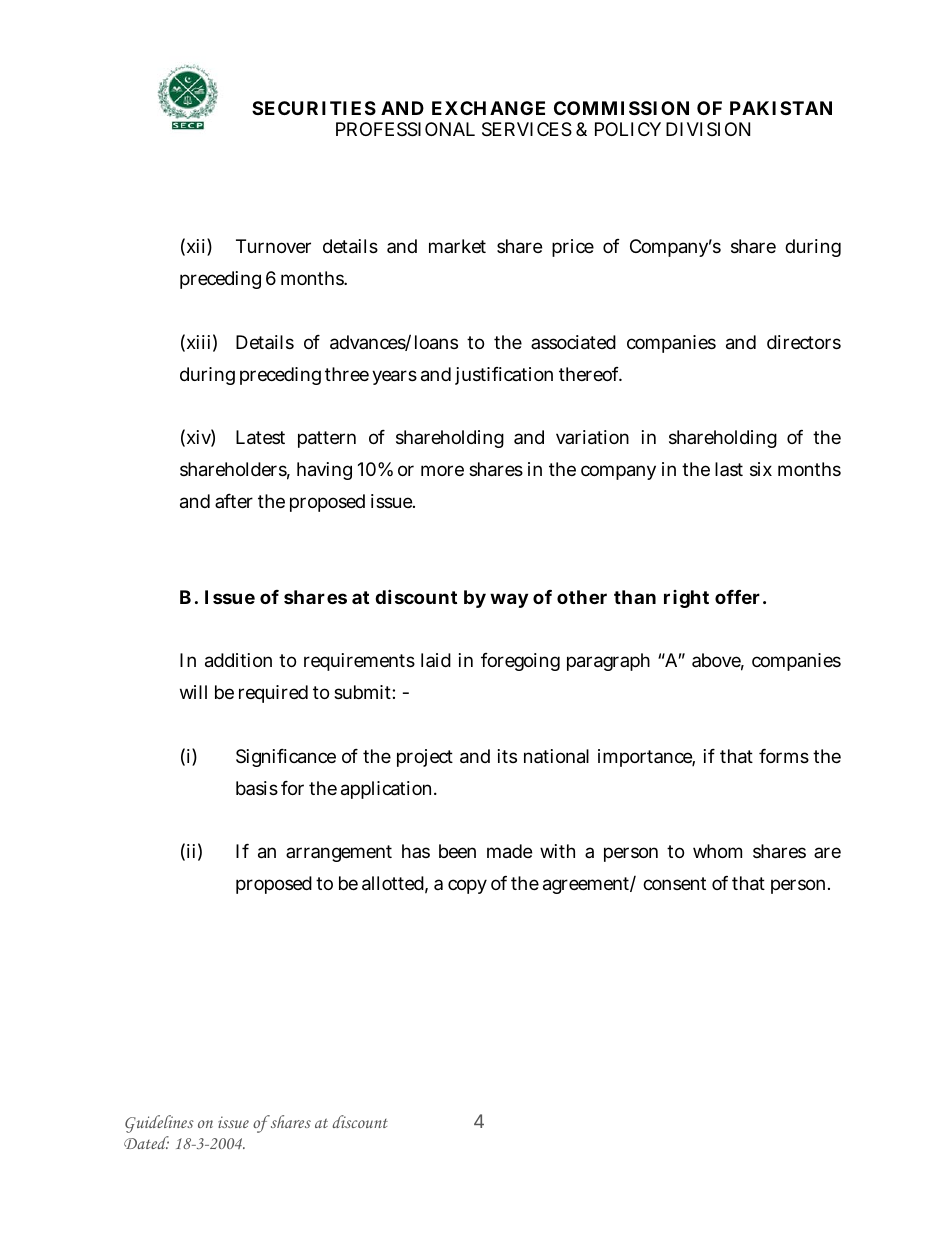 This screenshot has width=952, height=1233. Describe the element at coordinates (159, 1124) in the screenshot. I see `Guidelines` at that location.
